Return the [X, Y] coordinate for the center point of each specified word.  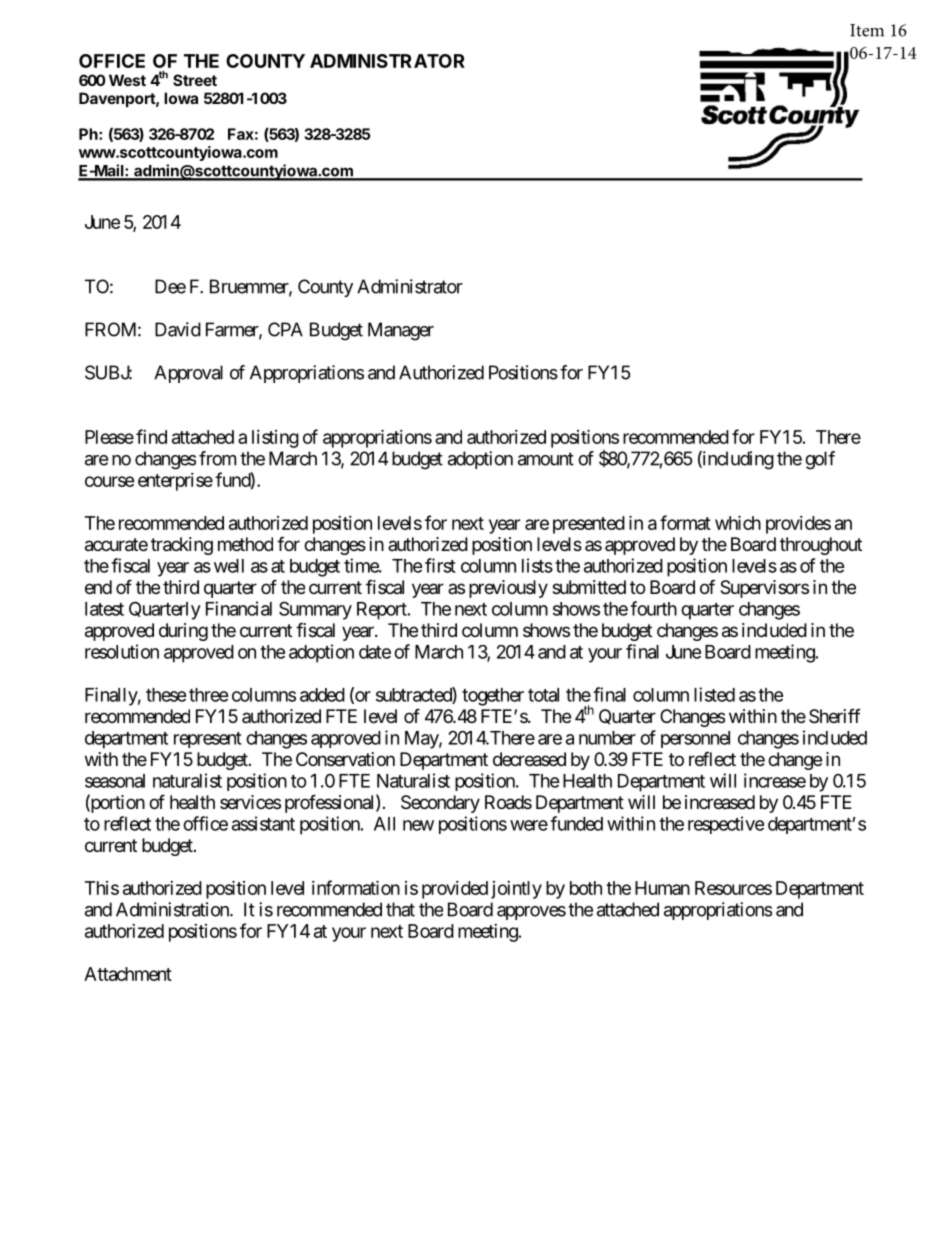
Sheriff [835, 716]
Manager [401, 331]
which [738, 522]
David [178, 329]
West [127, 80]
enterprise [175, 482]
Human [662, 888]
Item [867, 30]
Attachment [128, 974]
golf [820, 460]
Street [195, 80]
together [493, 697]
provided [455, 890]
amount [546, 459]
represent [208, 740]
